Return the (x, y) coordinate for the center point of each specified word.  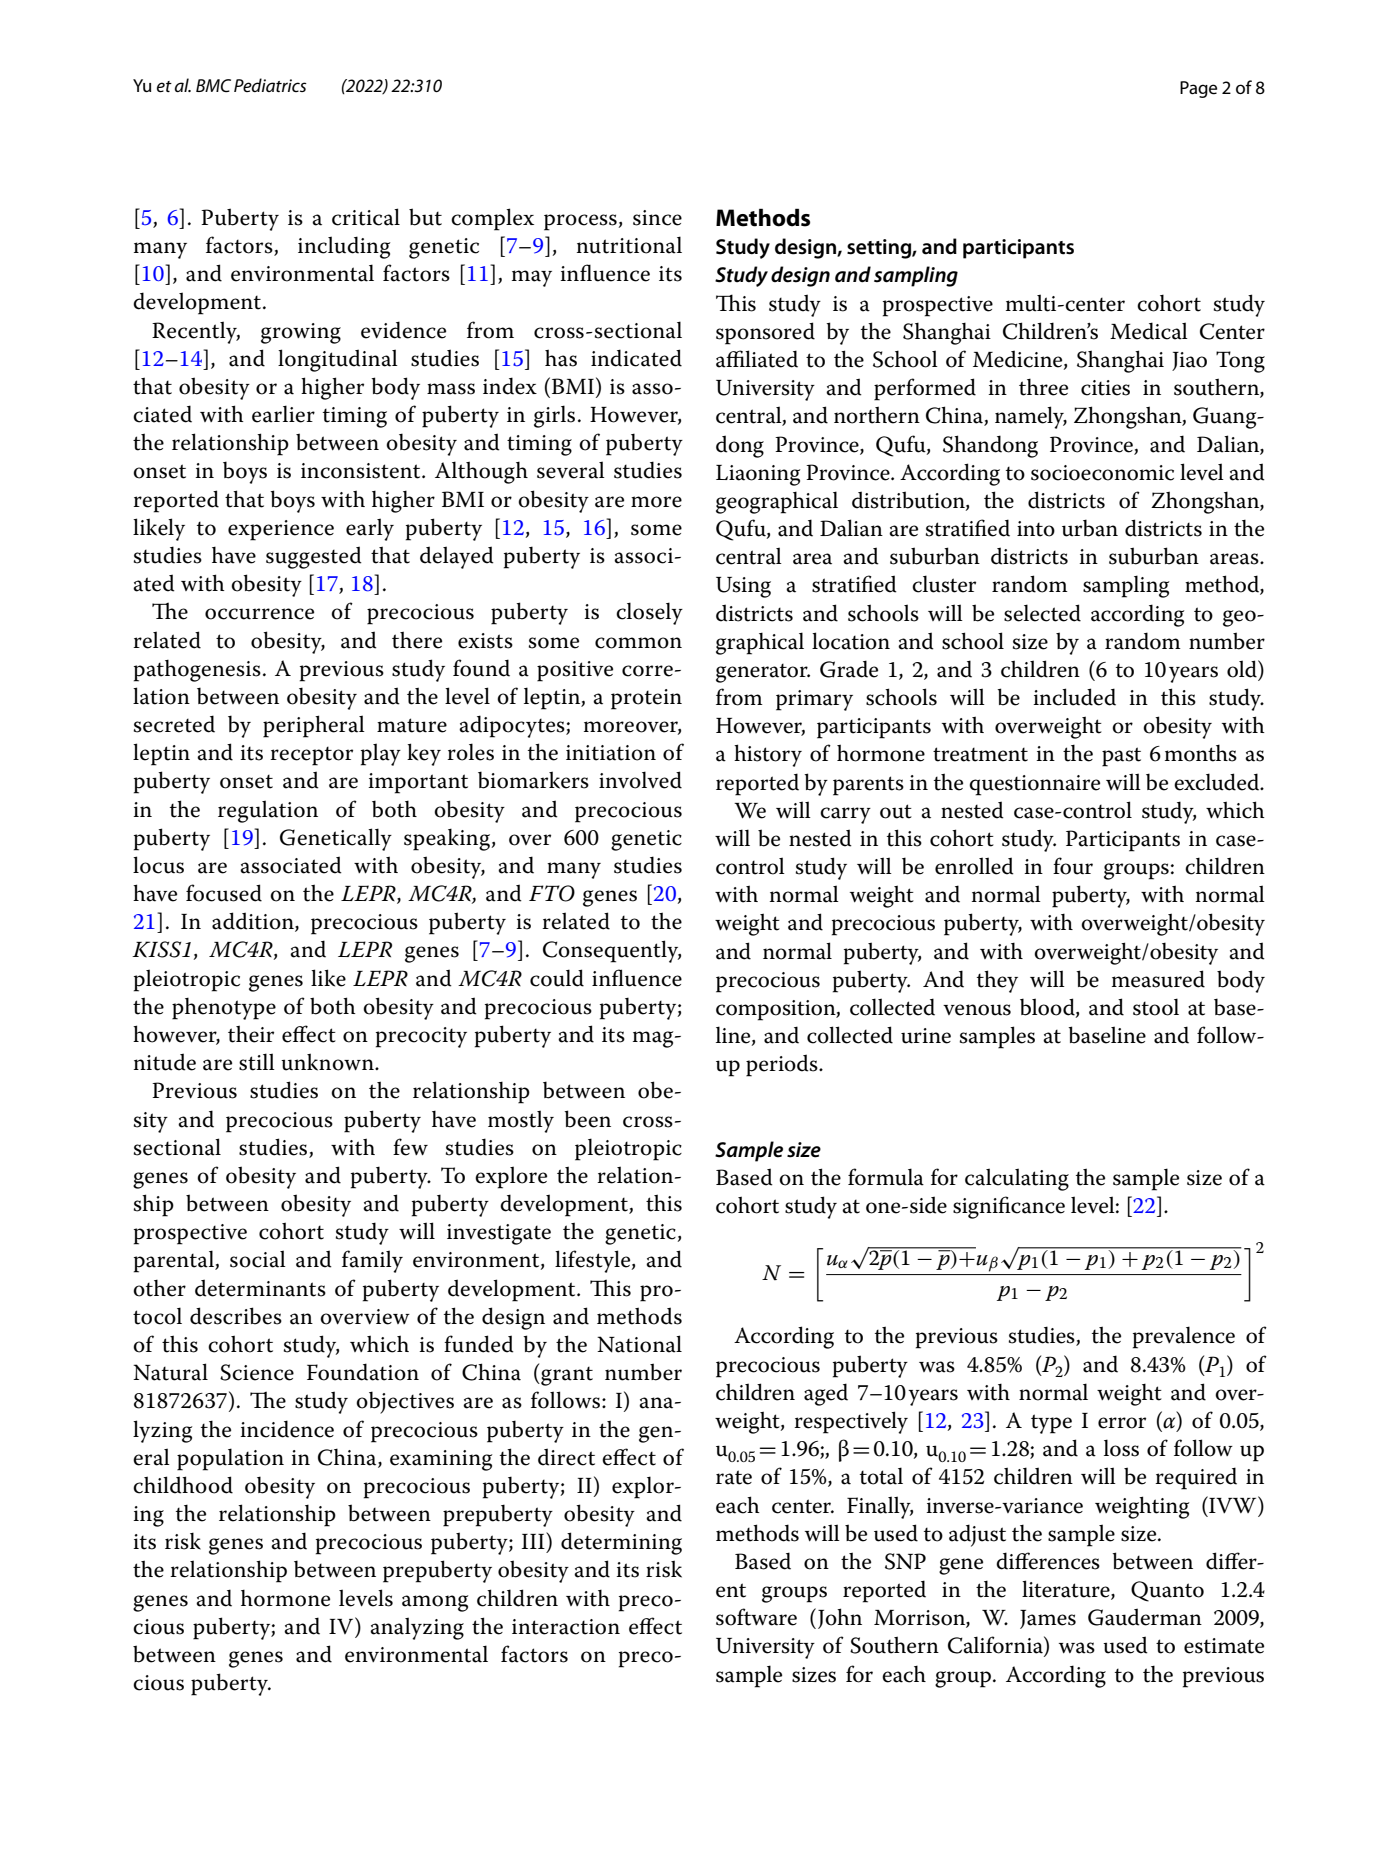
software (756, 1617)
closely (649, 613)
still (257, 1062)
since (657, 218)
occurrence (259, 614)
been (587, 1119)
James (1048, 1619)
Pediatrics (270, 85)
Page (1198, 89)
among (435, 1603)
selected (1042, 613)
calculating (1017, 1179)
